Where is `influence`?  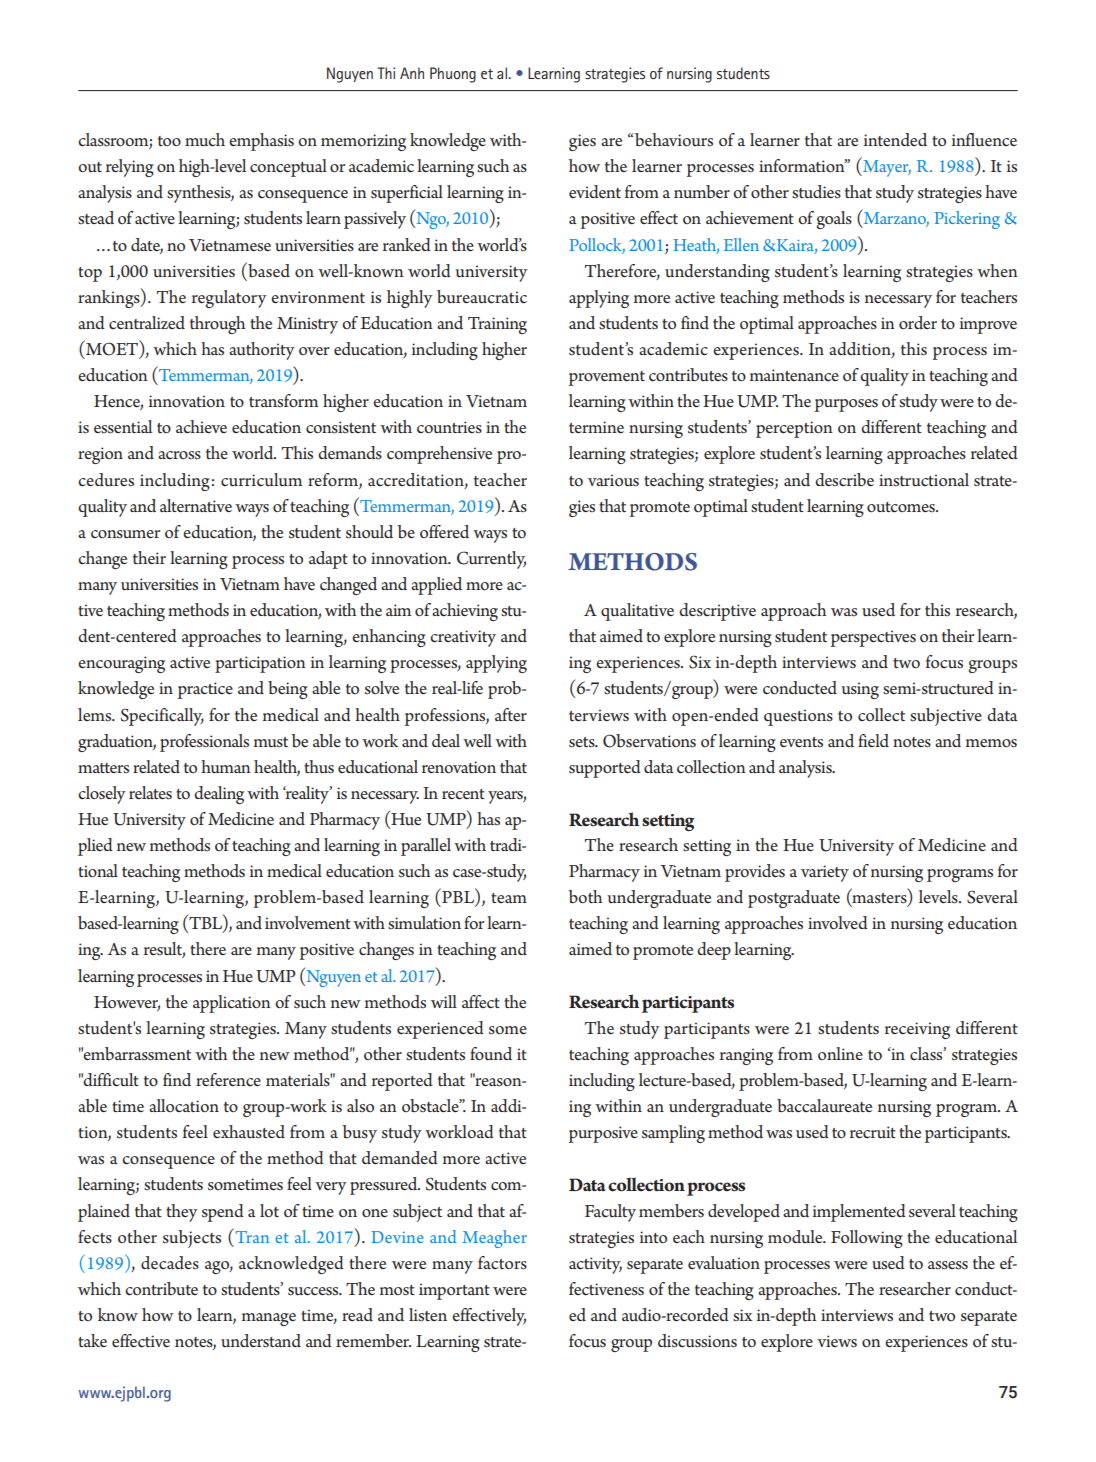 influence is located at coordinates (984, 139).
